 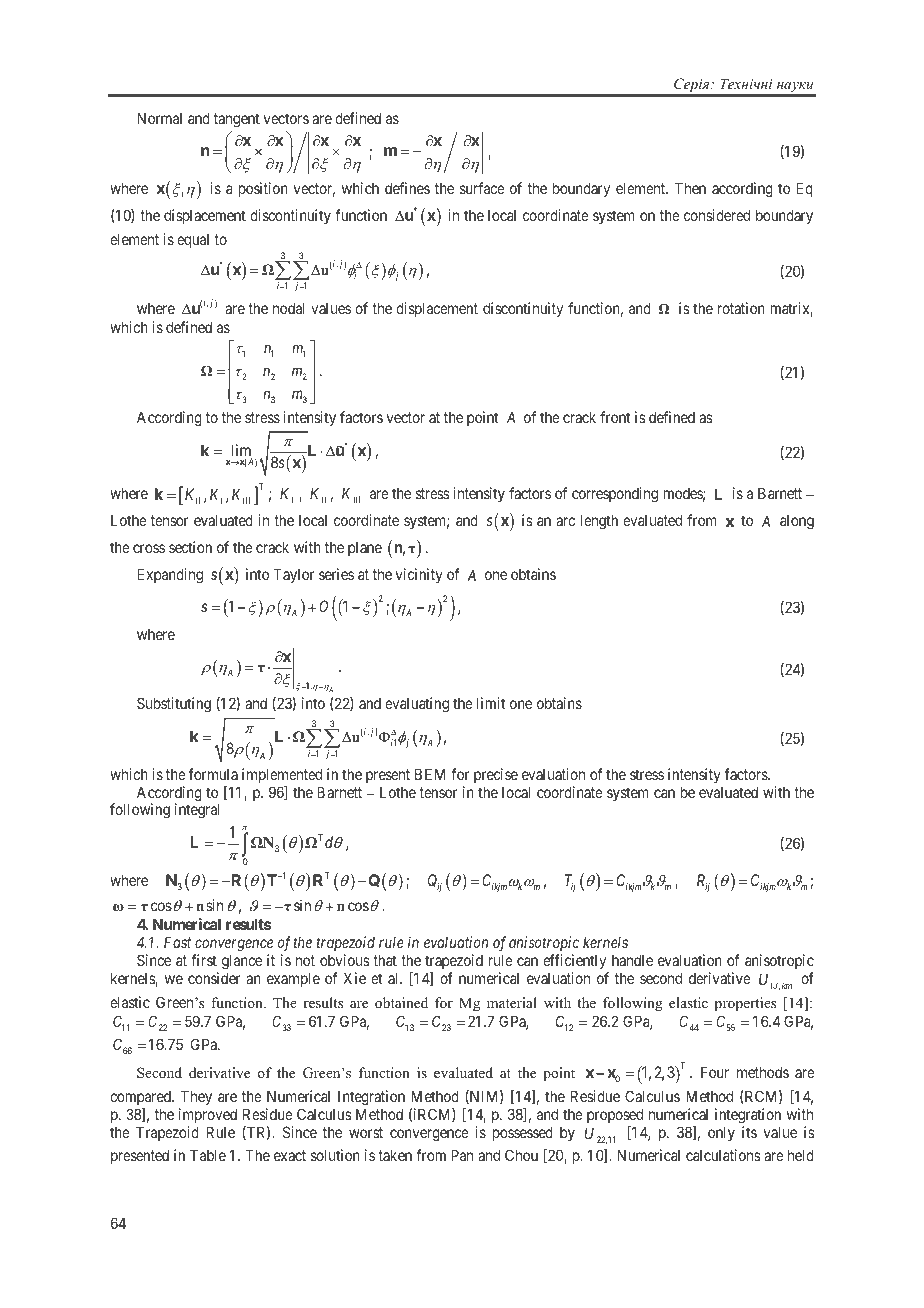 I want to click on improved, so click(x=208, y=1115).
